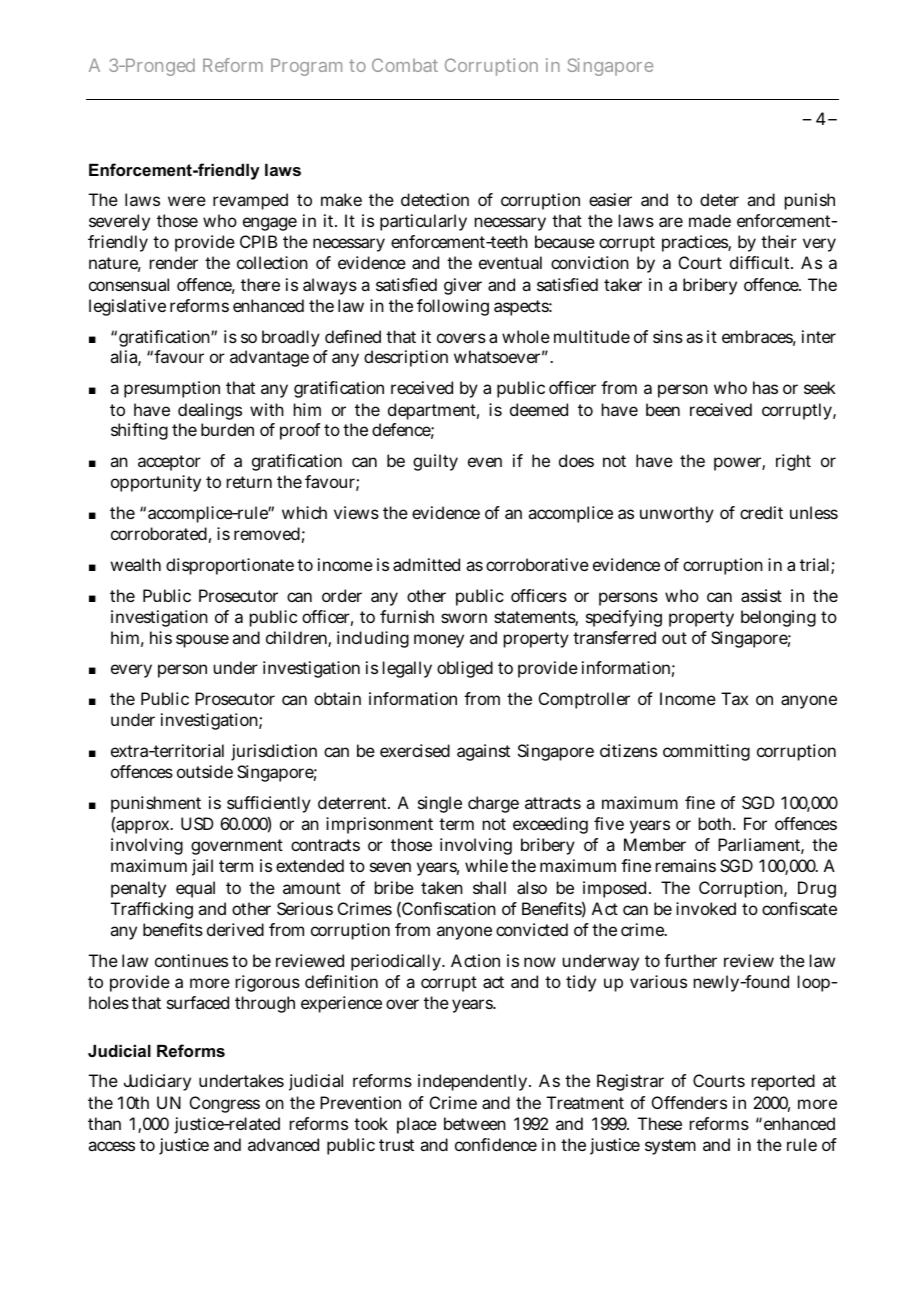 The width and height of the image is (924, 1308). What do you see at coordinates (464, 618) in the image?
I see `sworn` at bounding box center [464, 618].
